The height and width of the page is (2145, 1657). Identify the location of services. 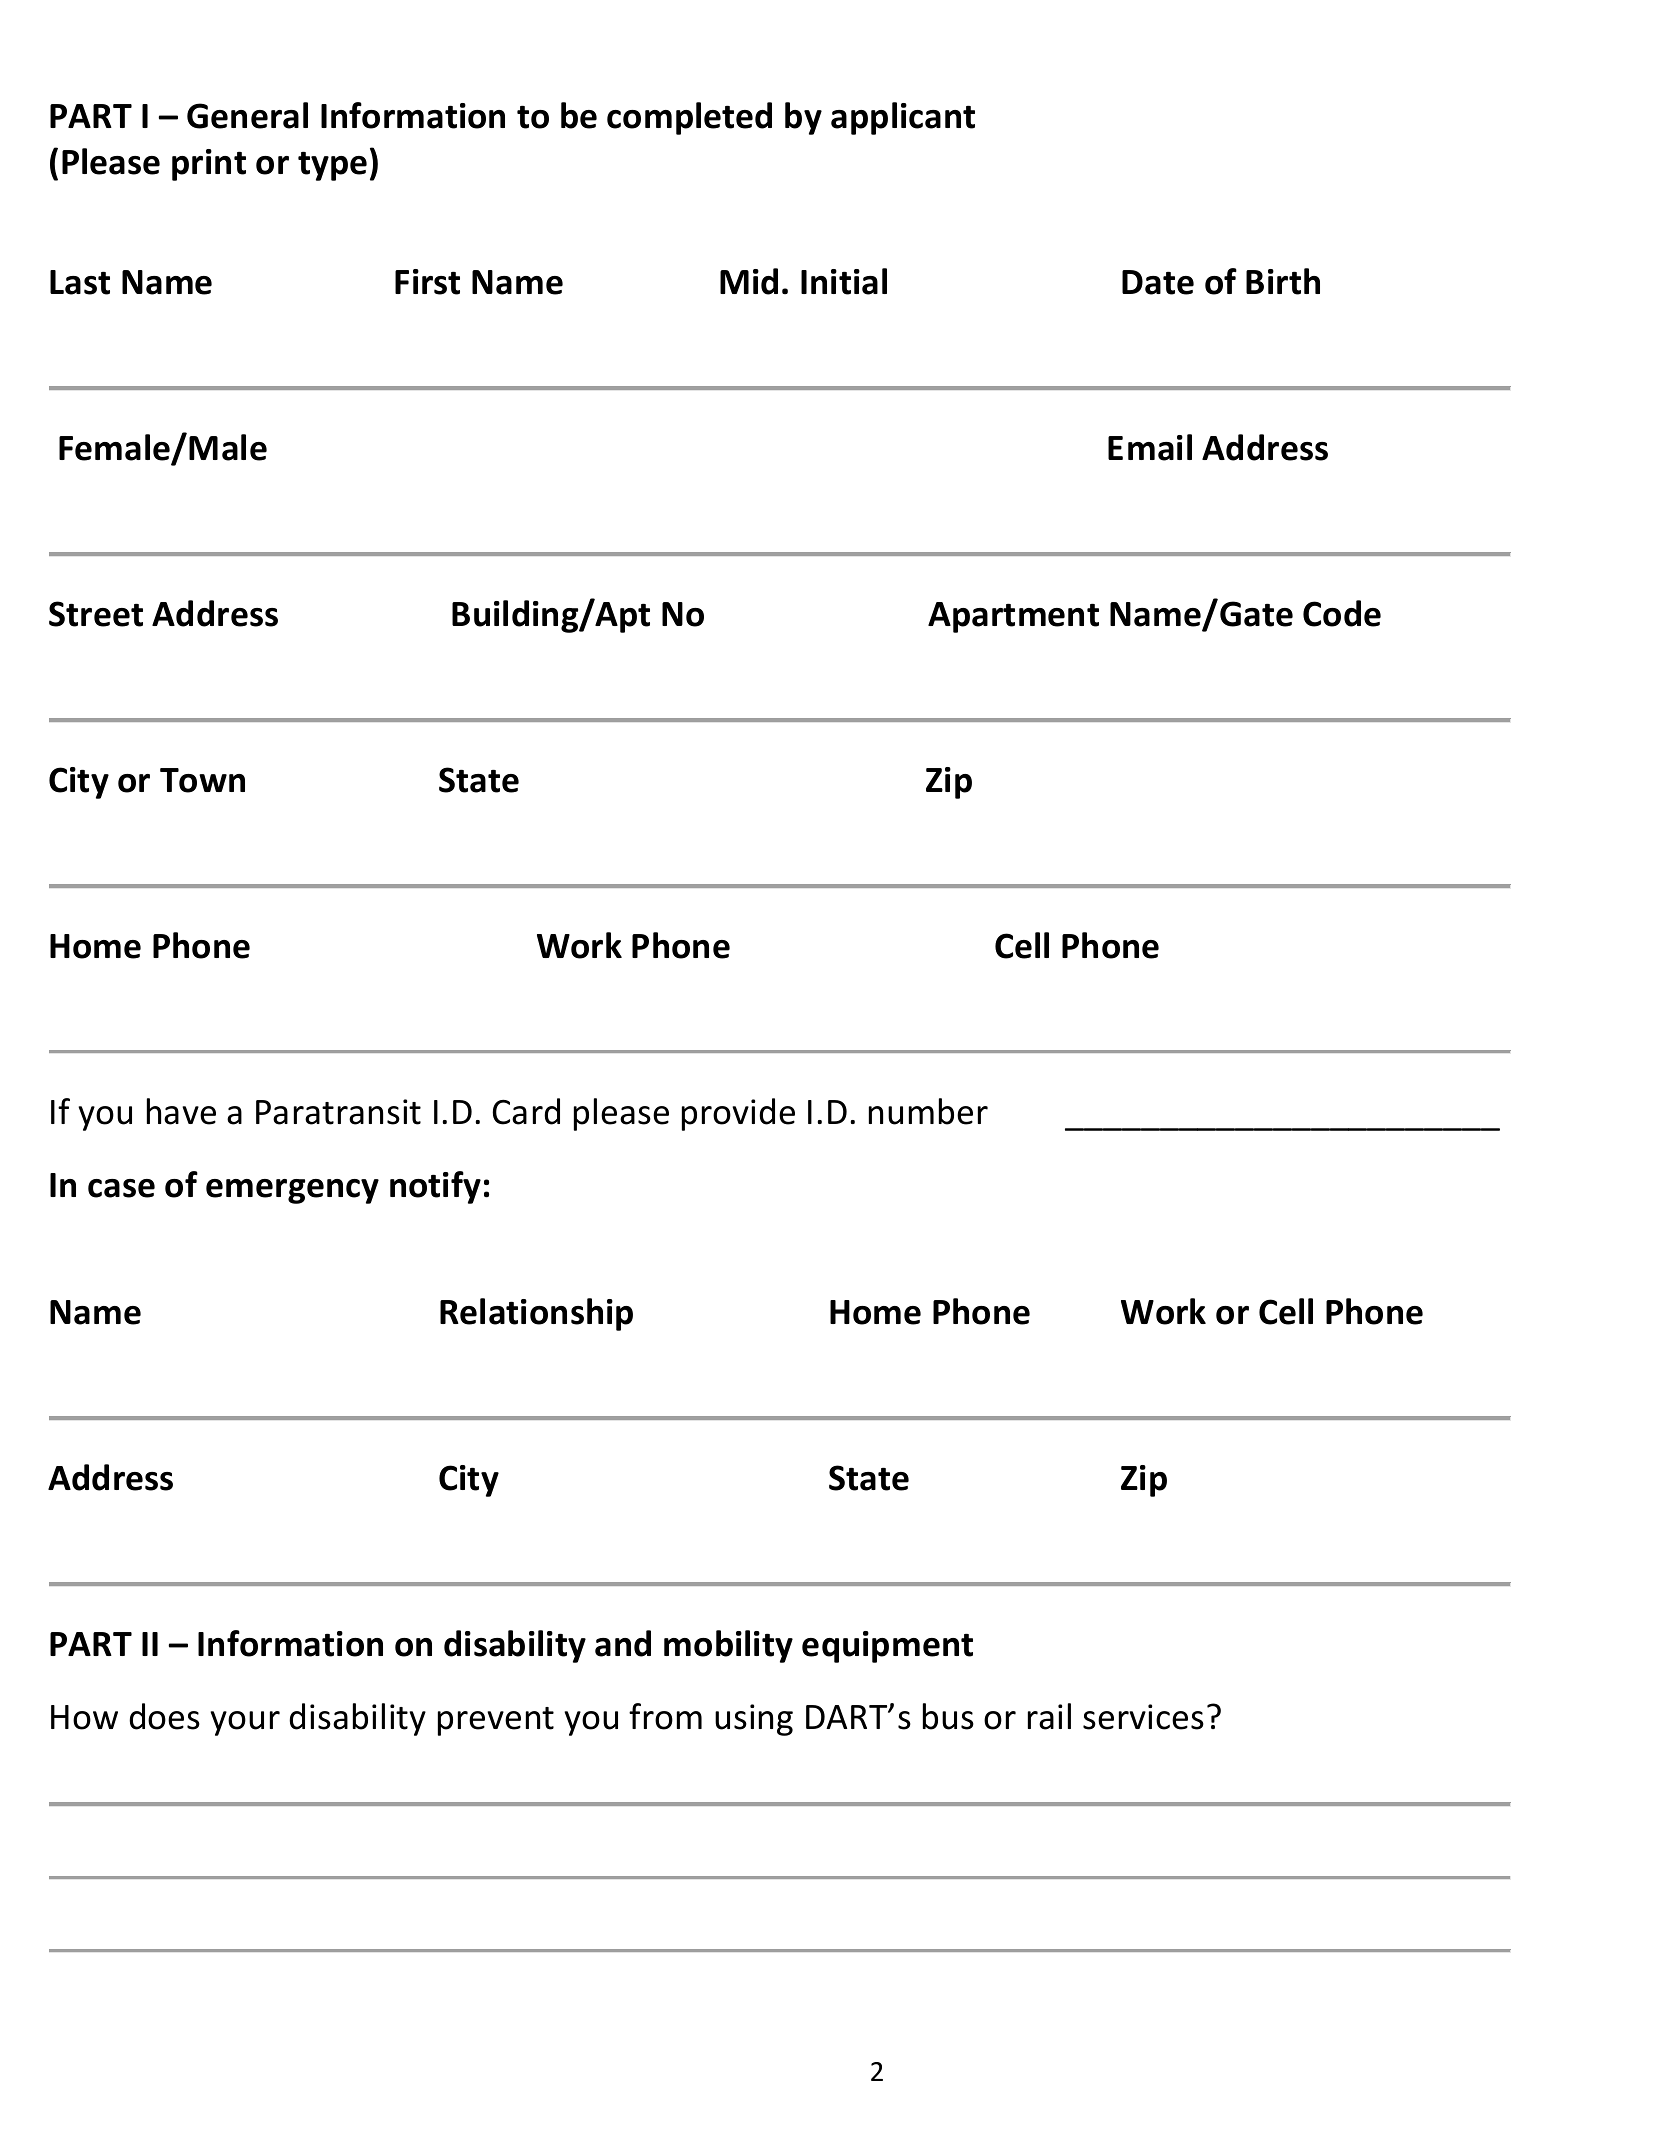
(1143, 1717).
